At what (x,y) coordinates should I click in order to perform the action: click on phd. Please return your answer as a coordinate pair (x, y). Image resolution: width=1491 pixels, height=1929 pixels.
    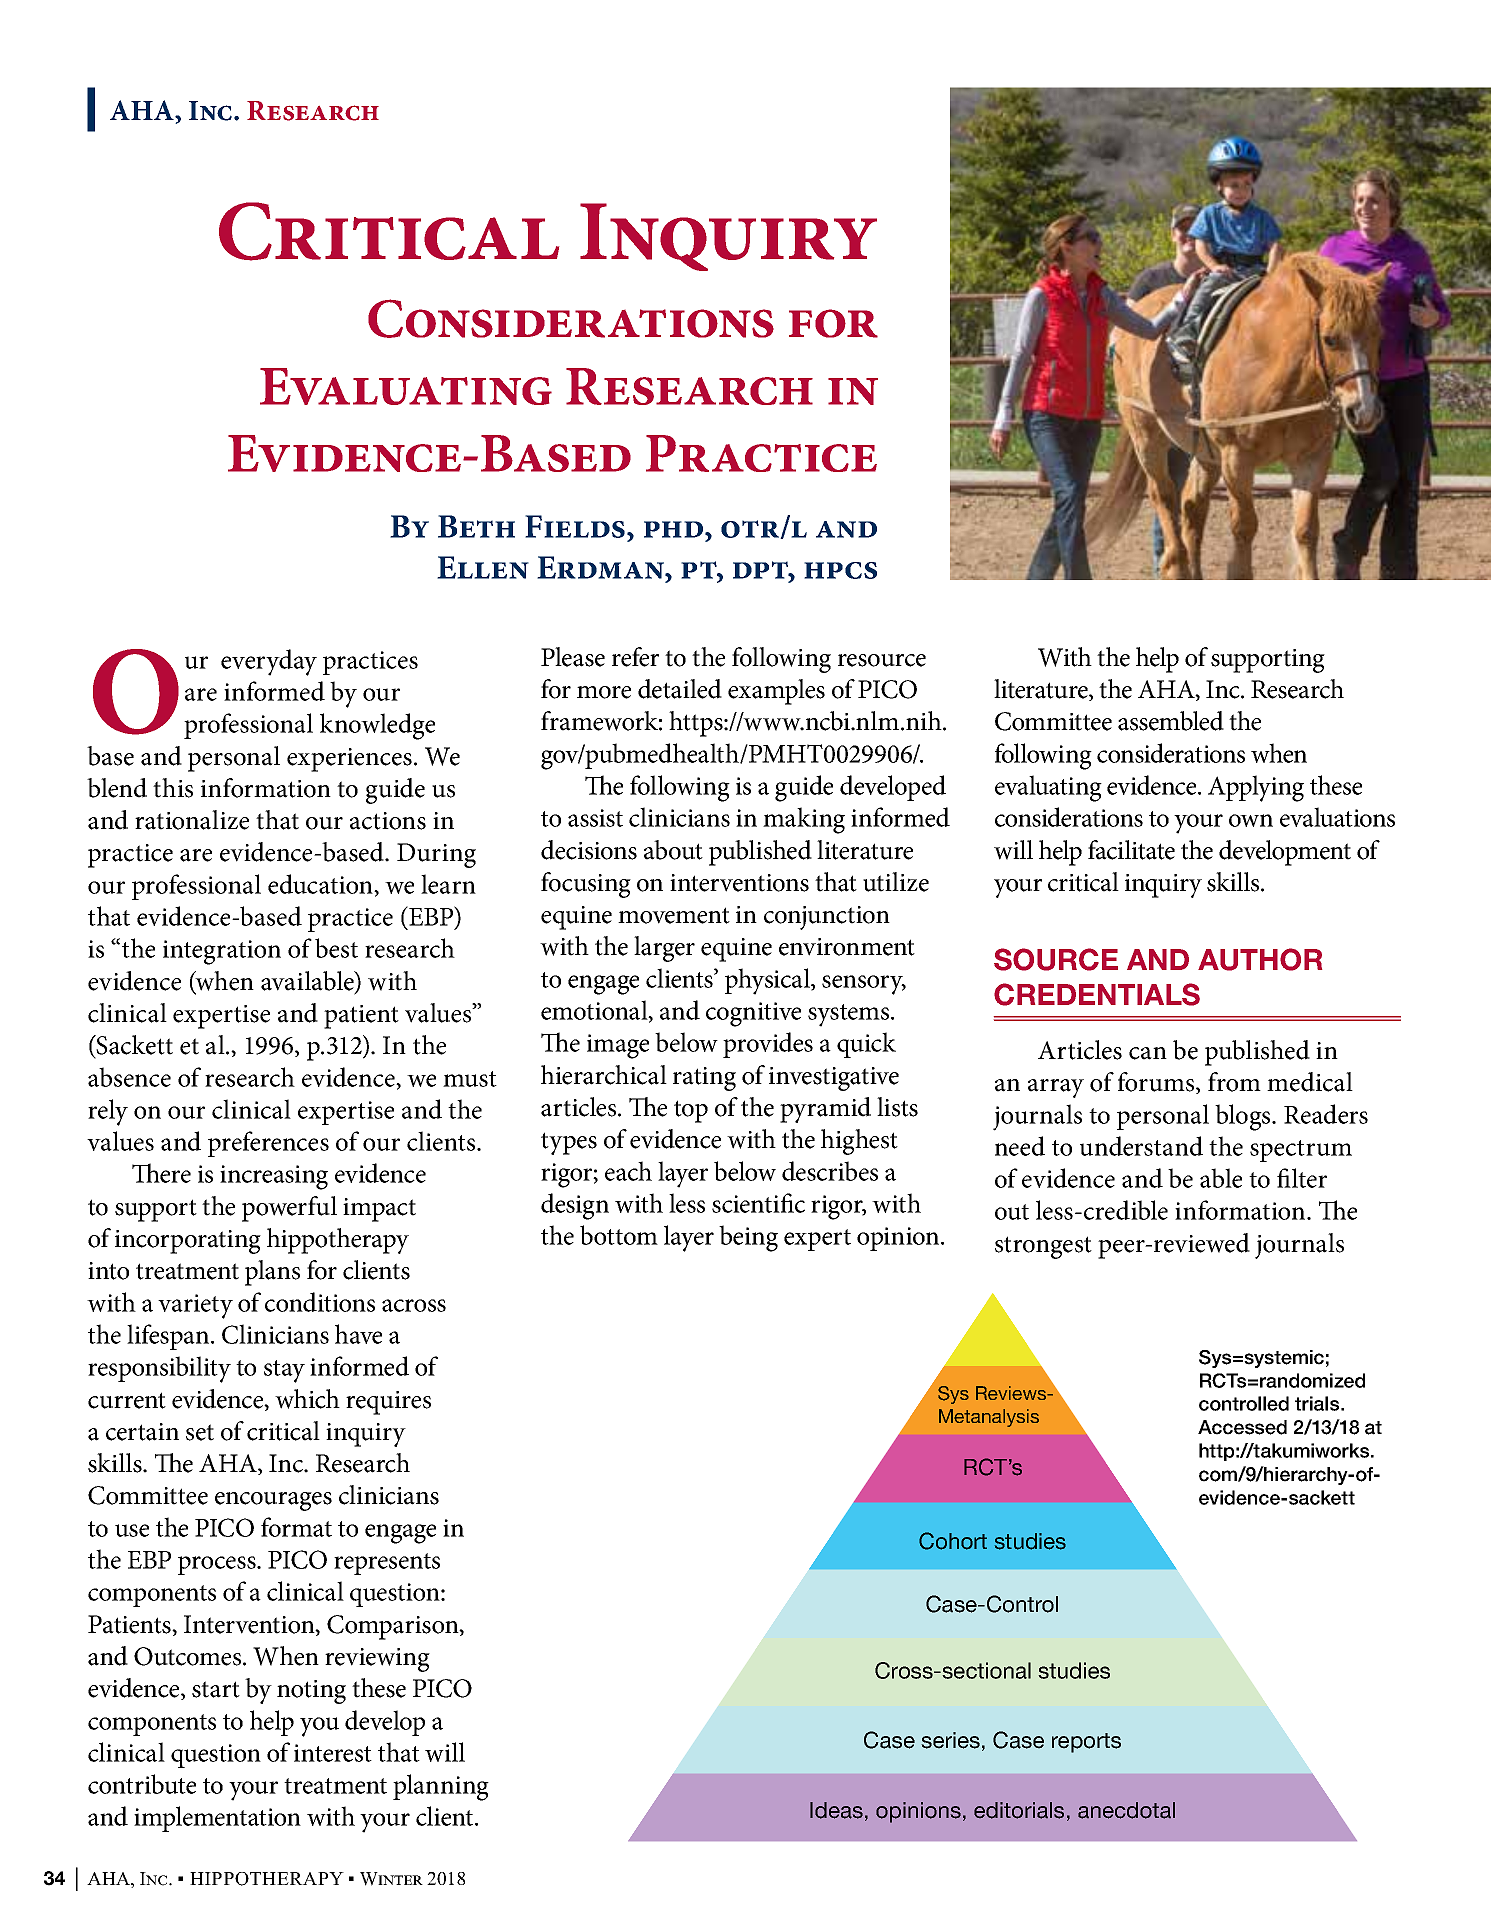
    Looking at the image, I should click on (675, 529).
